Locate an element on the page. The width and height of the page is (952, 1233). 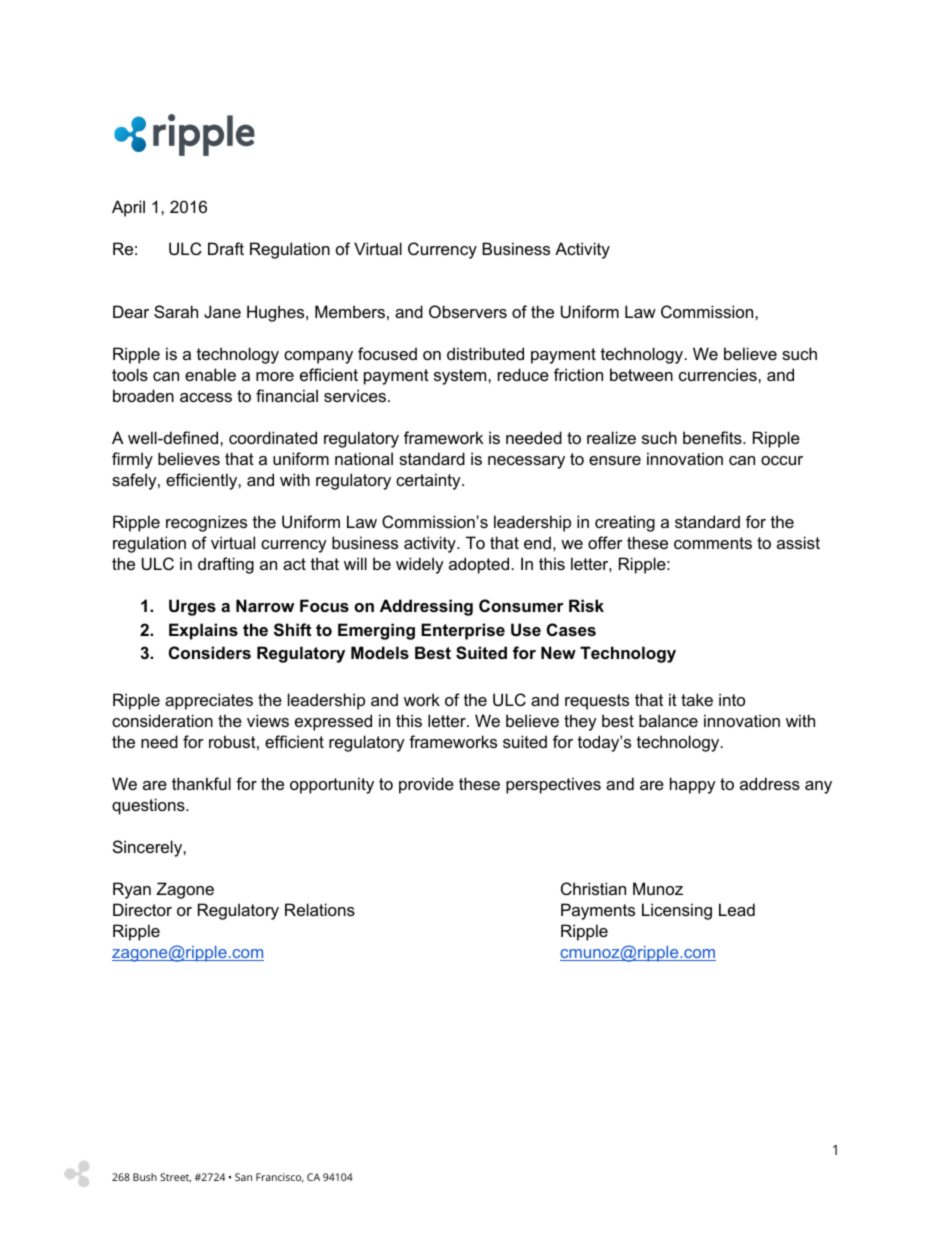
comments is located at coordinates (713, 543).
